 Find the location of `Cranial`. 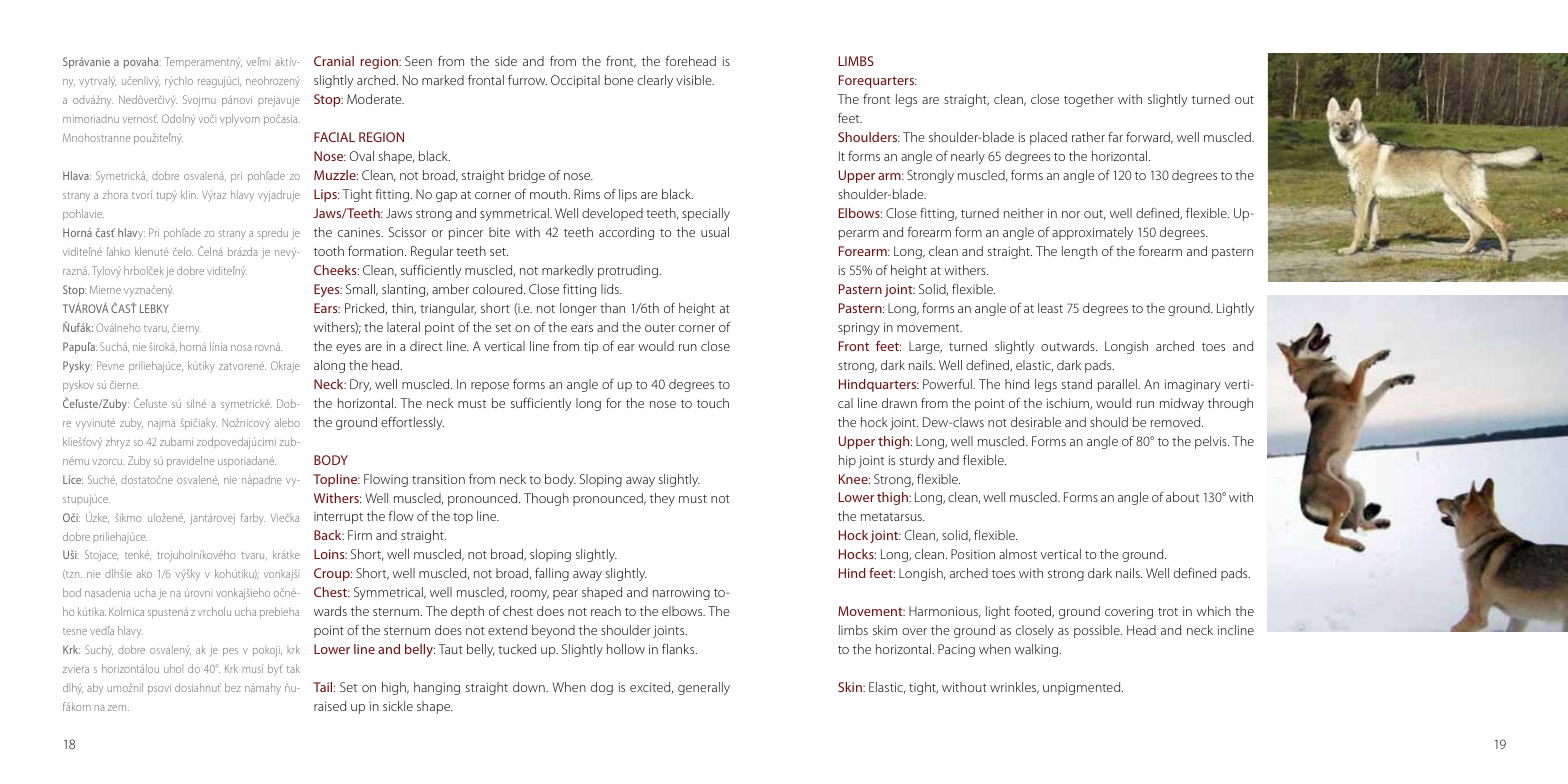

Cranial is located at coordinates (334, 61).
